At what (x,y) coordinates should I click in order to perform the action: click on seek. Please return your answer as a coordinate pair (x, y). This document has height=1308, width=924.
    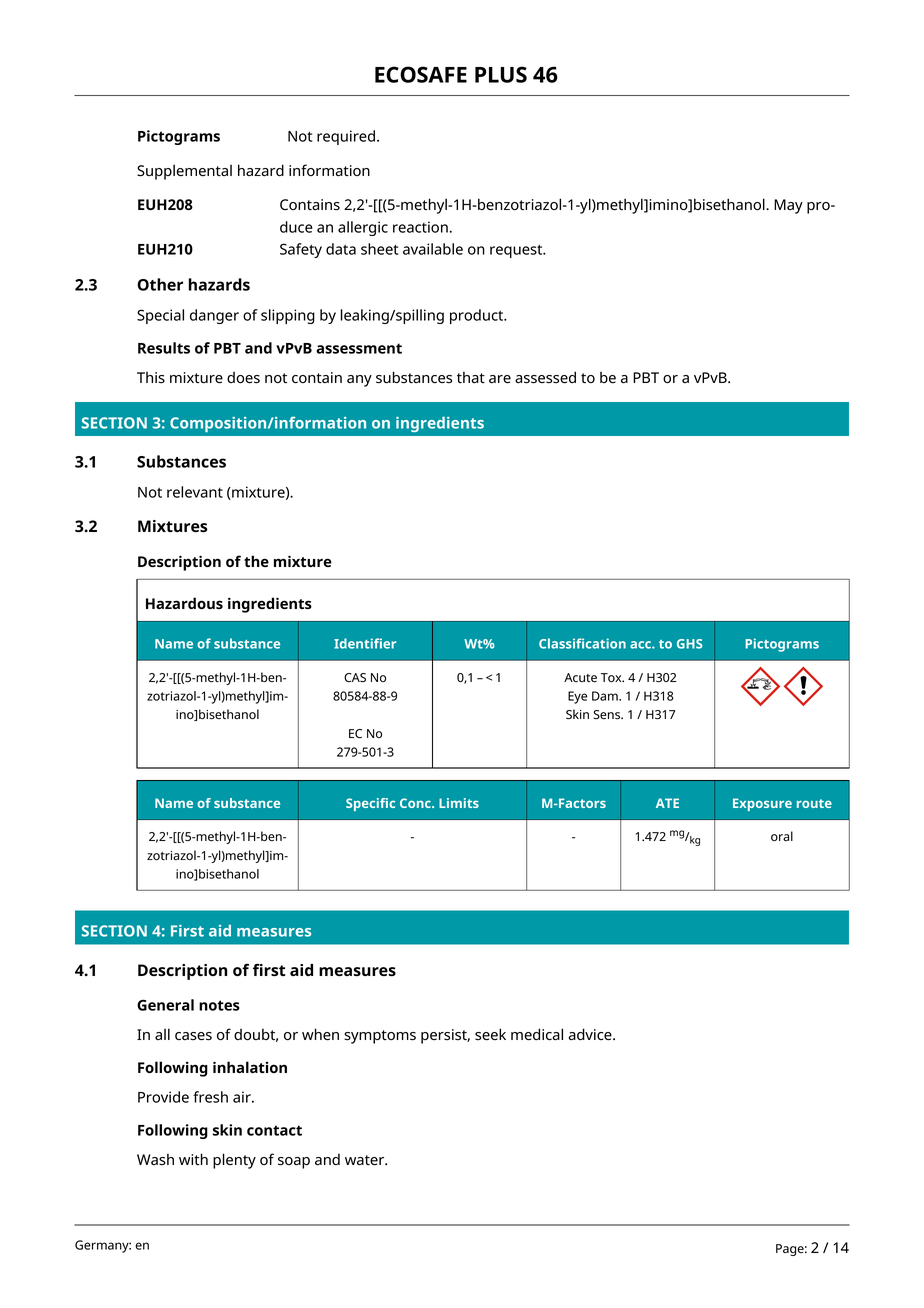
    Looking at the image, I should click on (490, 1034).
